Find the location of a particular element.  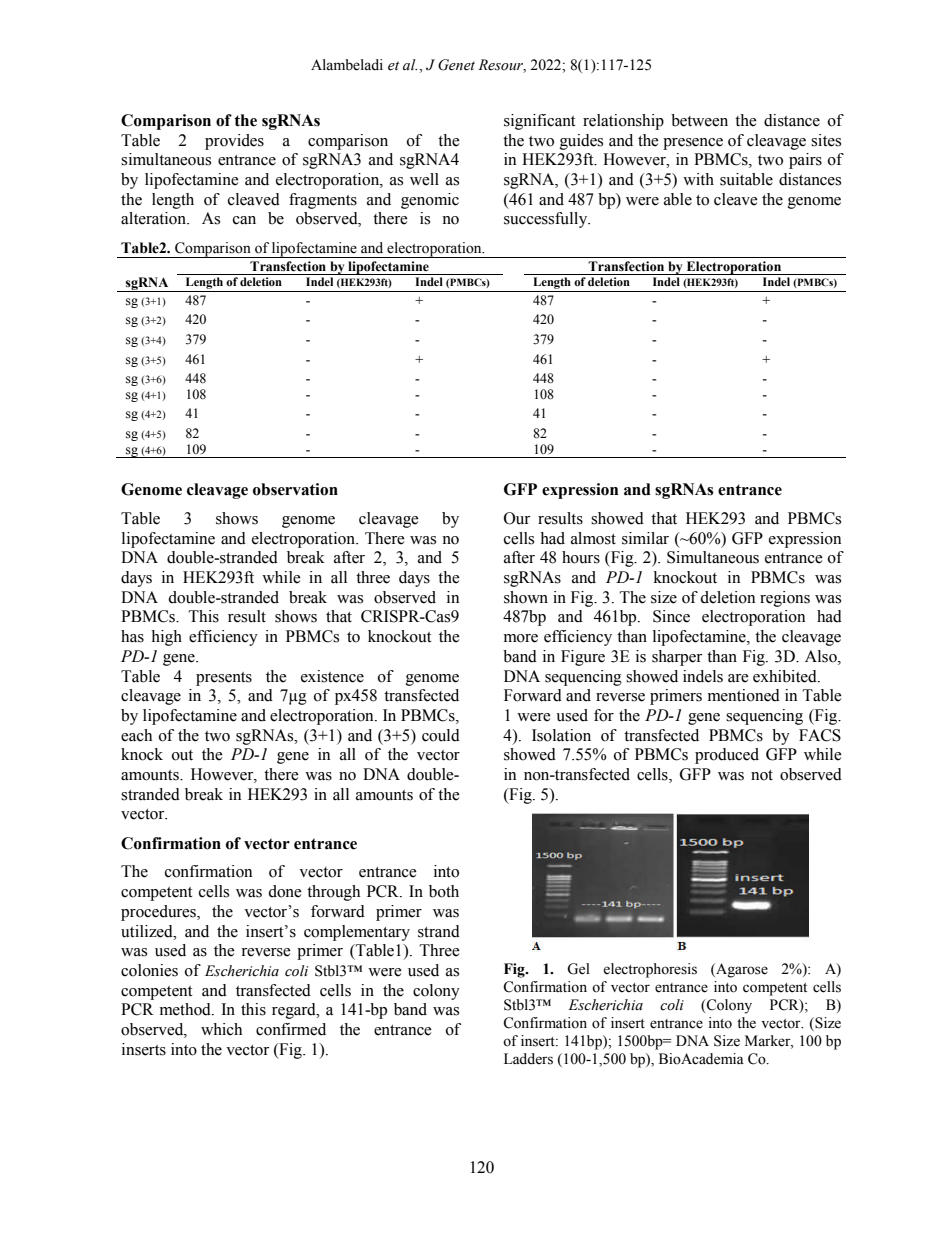

well is located at coordinates (424, 179).
